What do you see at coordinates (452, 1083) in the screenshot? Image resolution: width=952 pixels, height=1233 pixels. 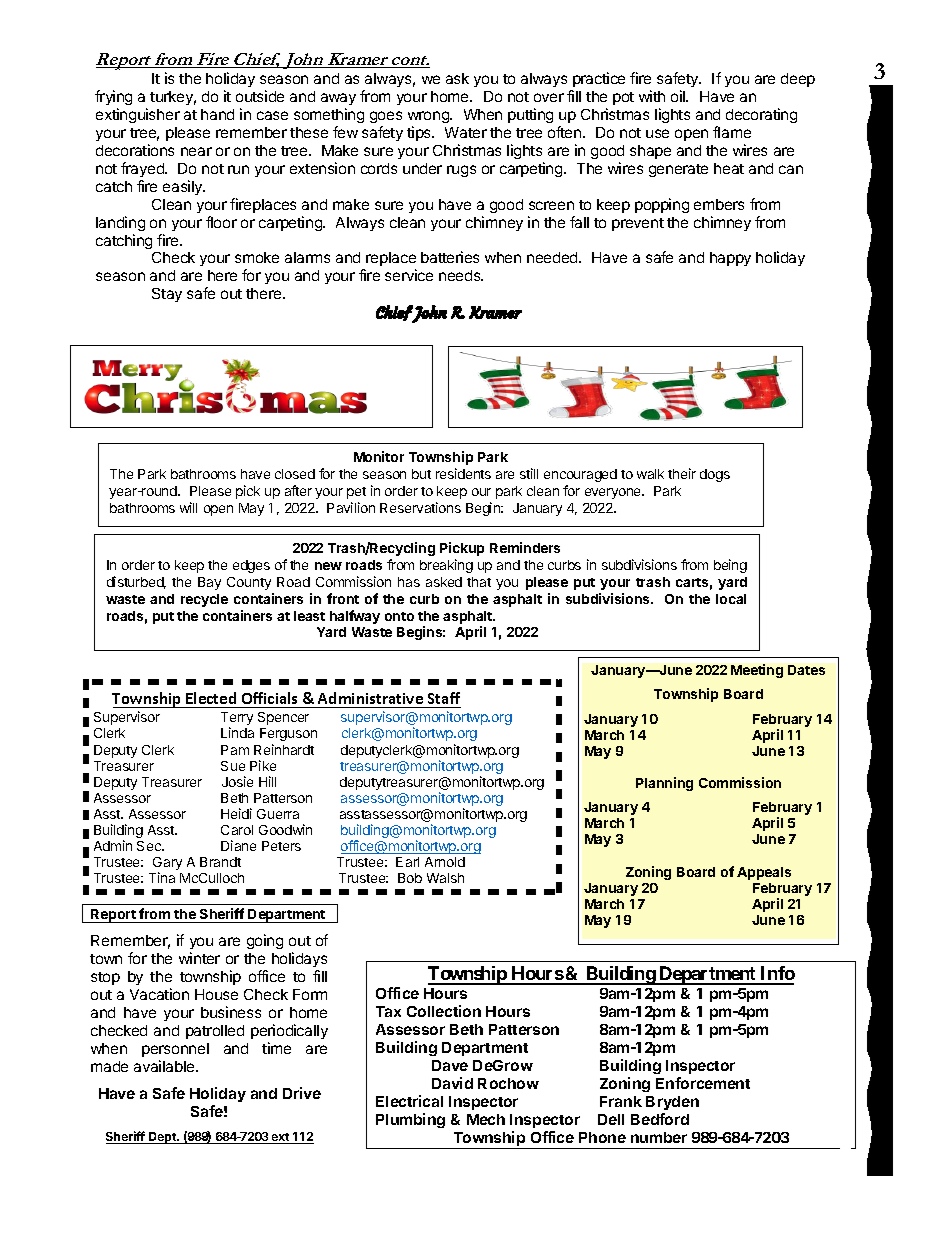 I see `David` at bounding box center [452, 1083].
